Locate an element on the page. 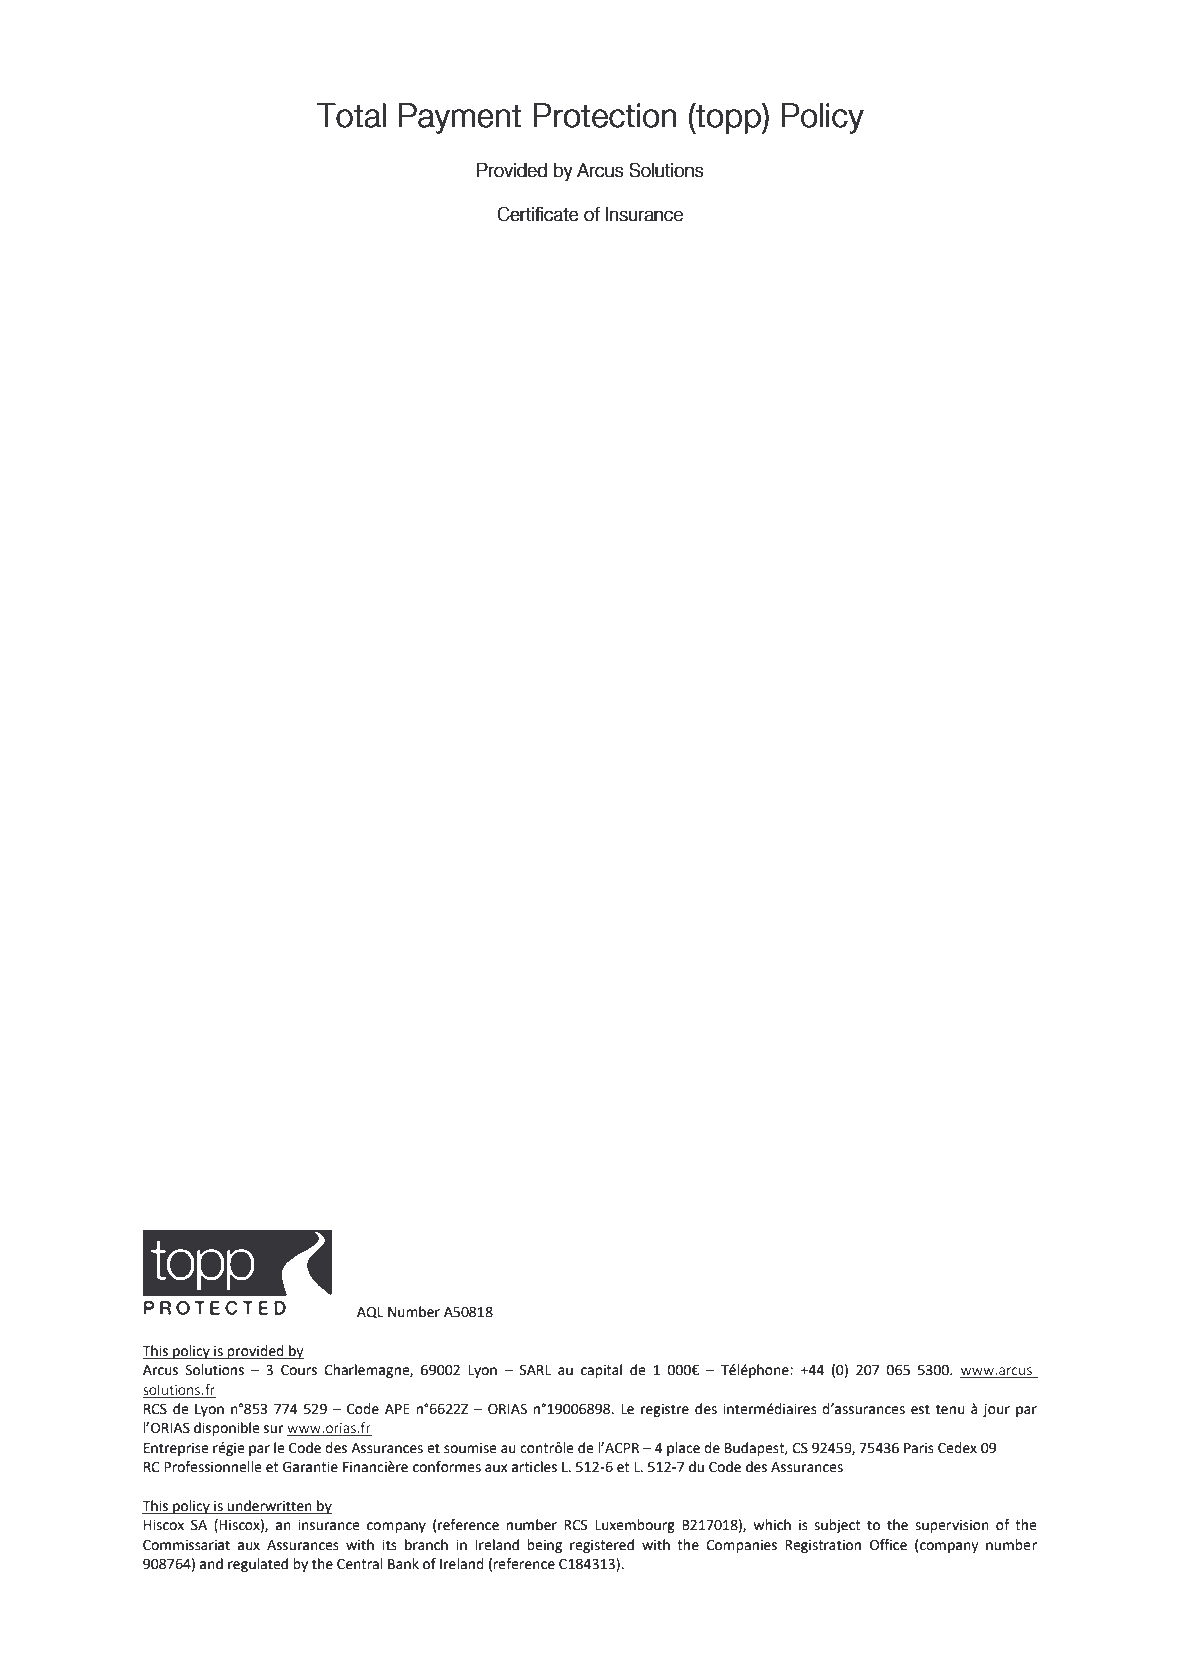 The height and width of the page is (1669, 1180). place is located at coordinates (683, 1449).
